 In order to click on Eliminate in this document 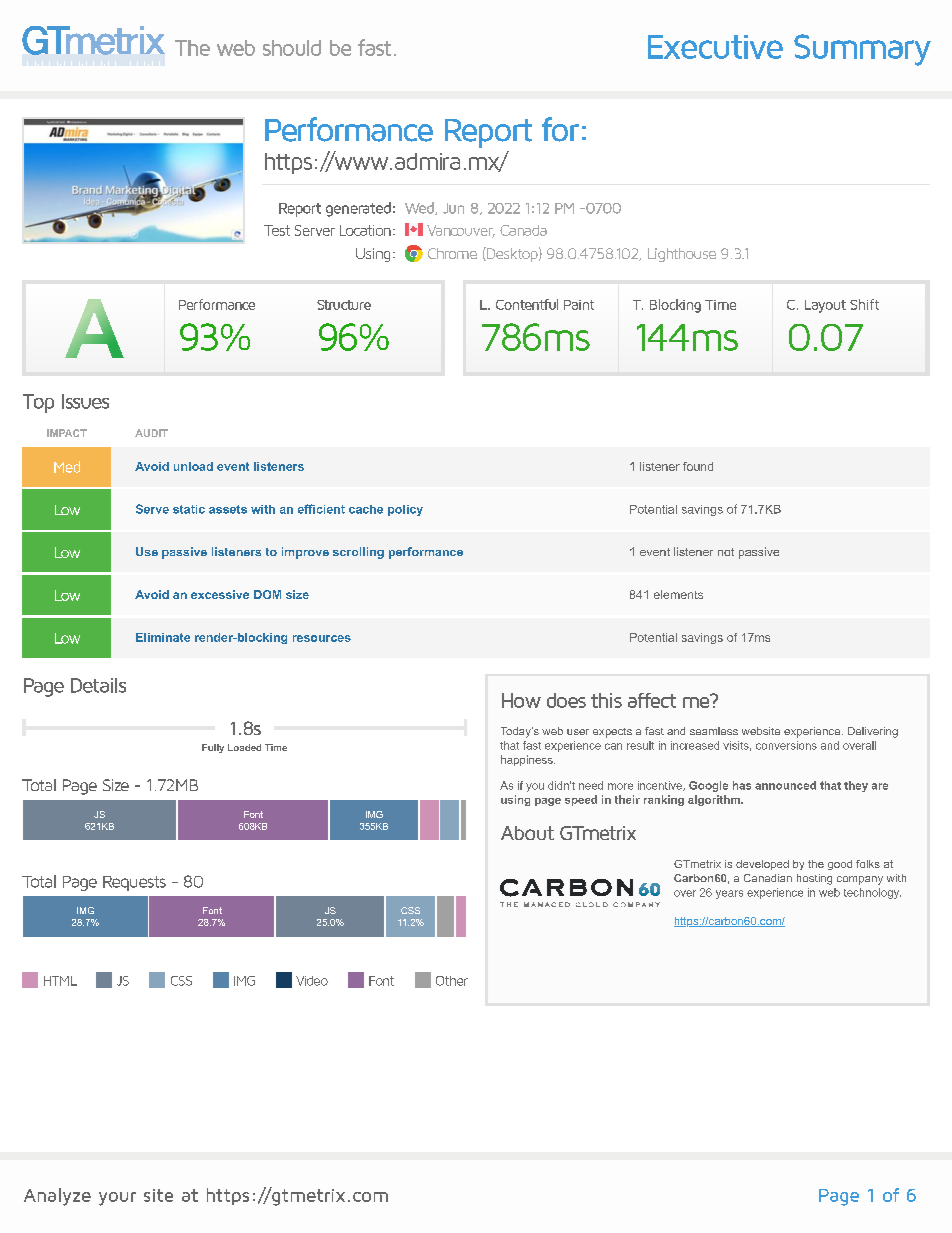, I will do `click(163, 637)`.
